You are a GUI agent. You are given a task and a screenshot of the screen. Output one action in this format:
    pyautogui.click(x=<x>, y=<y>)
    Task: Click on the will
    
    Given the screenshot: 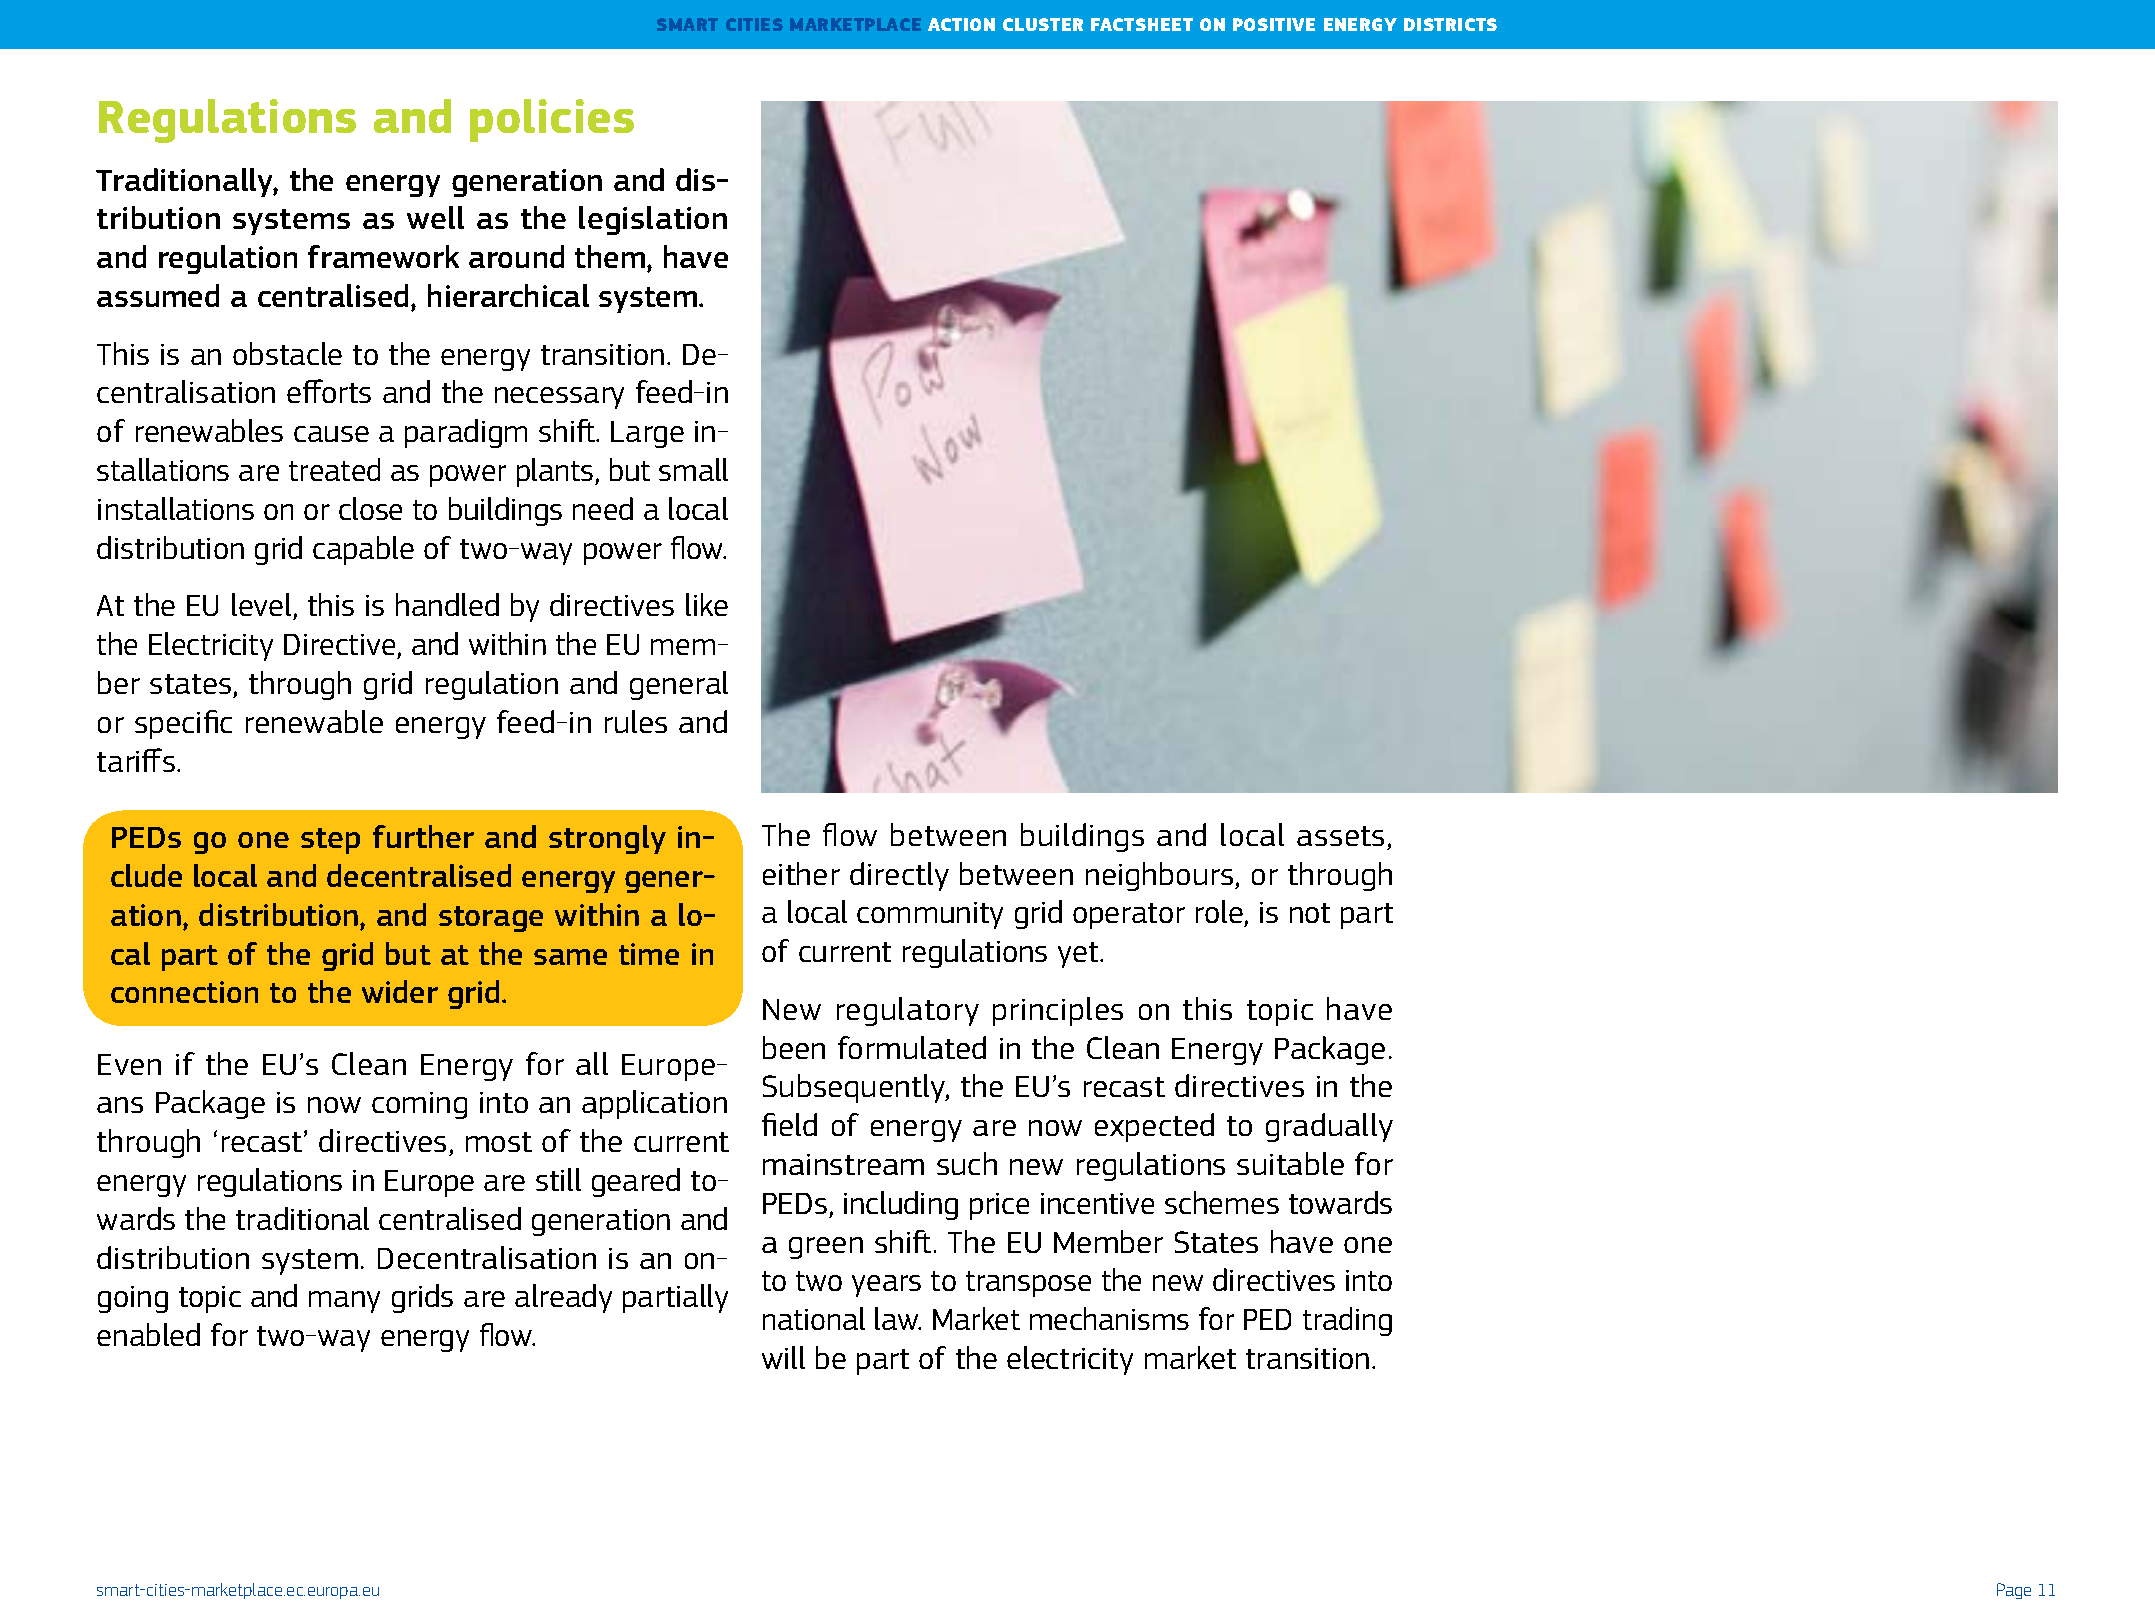 What is the action you would take?
    pyautogui.click(x=783, y=1357)
